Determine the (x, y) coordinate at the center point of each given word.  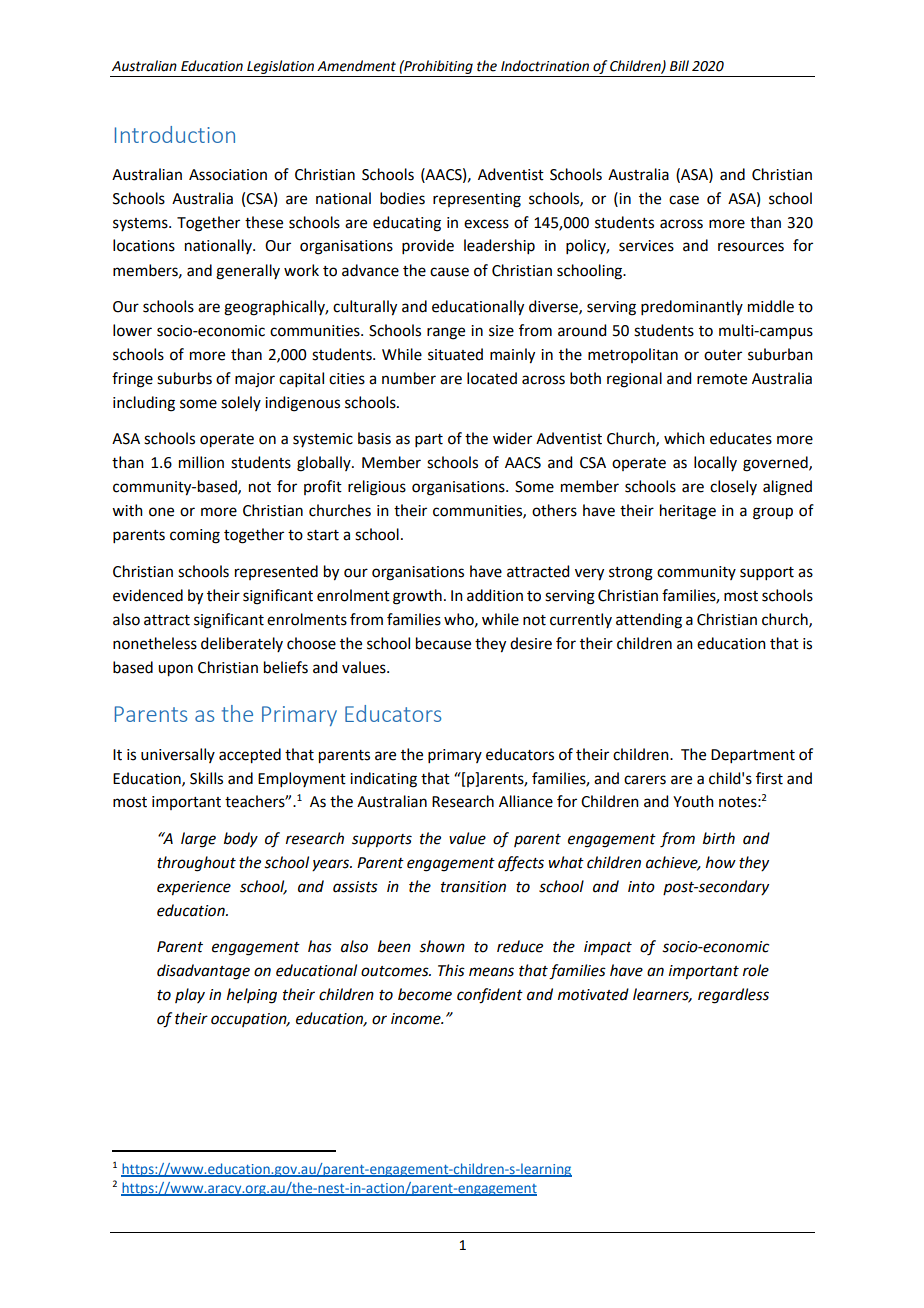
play (190, 995)
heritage (688, 512)
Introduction (175, 134)
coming (195, 536)
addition (495, 595)
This (451, 970)
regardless (733, 996)
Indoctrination (545, 66)
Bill (679, 65)
